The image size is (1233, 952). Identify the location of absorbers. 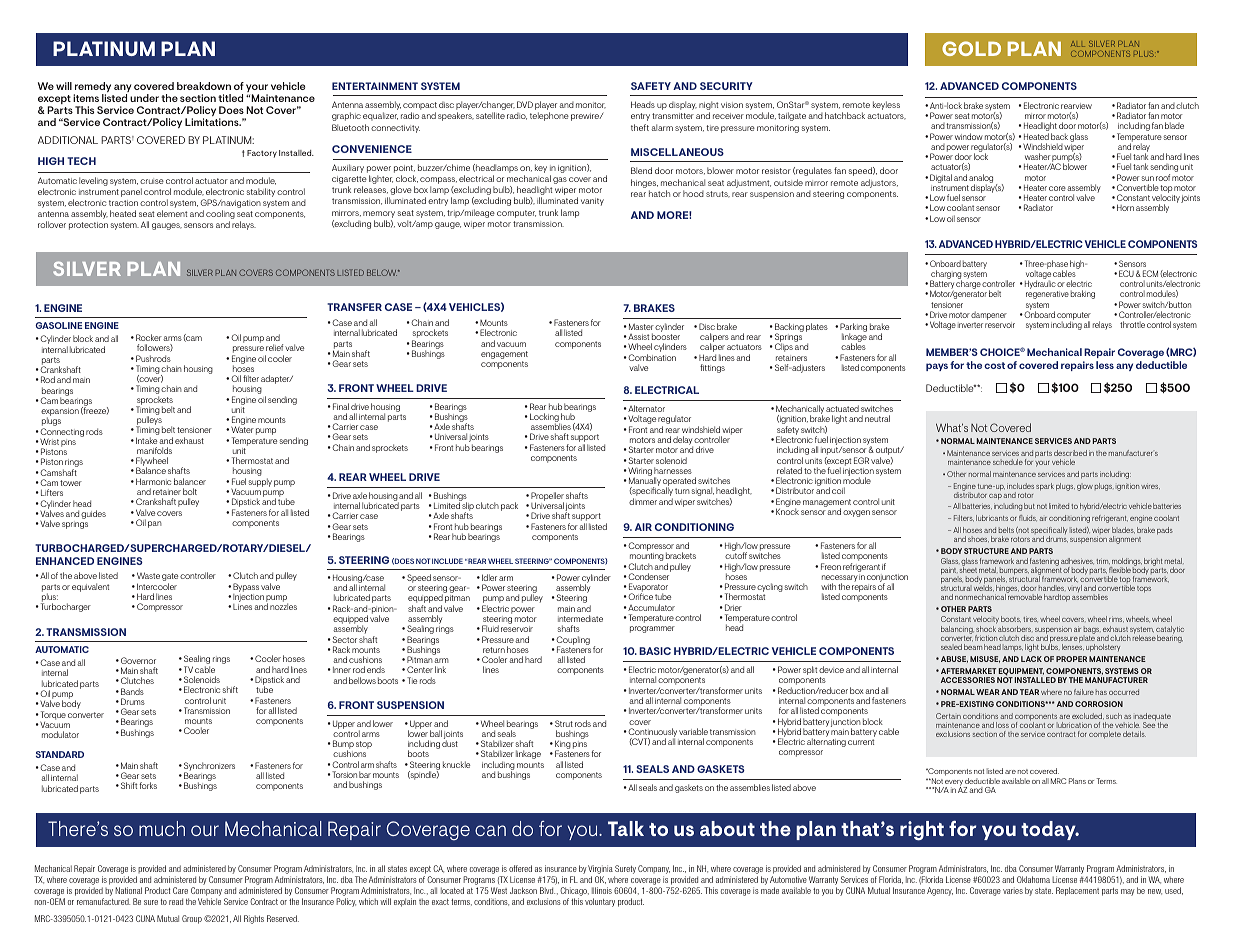
(1015, 629).
